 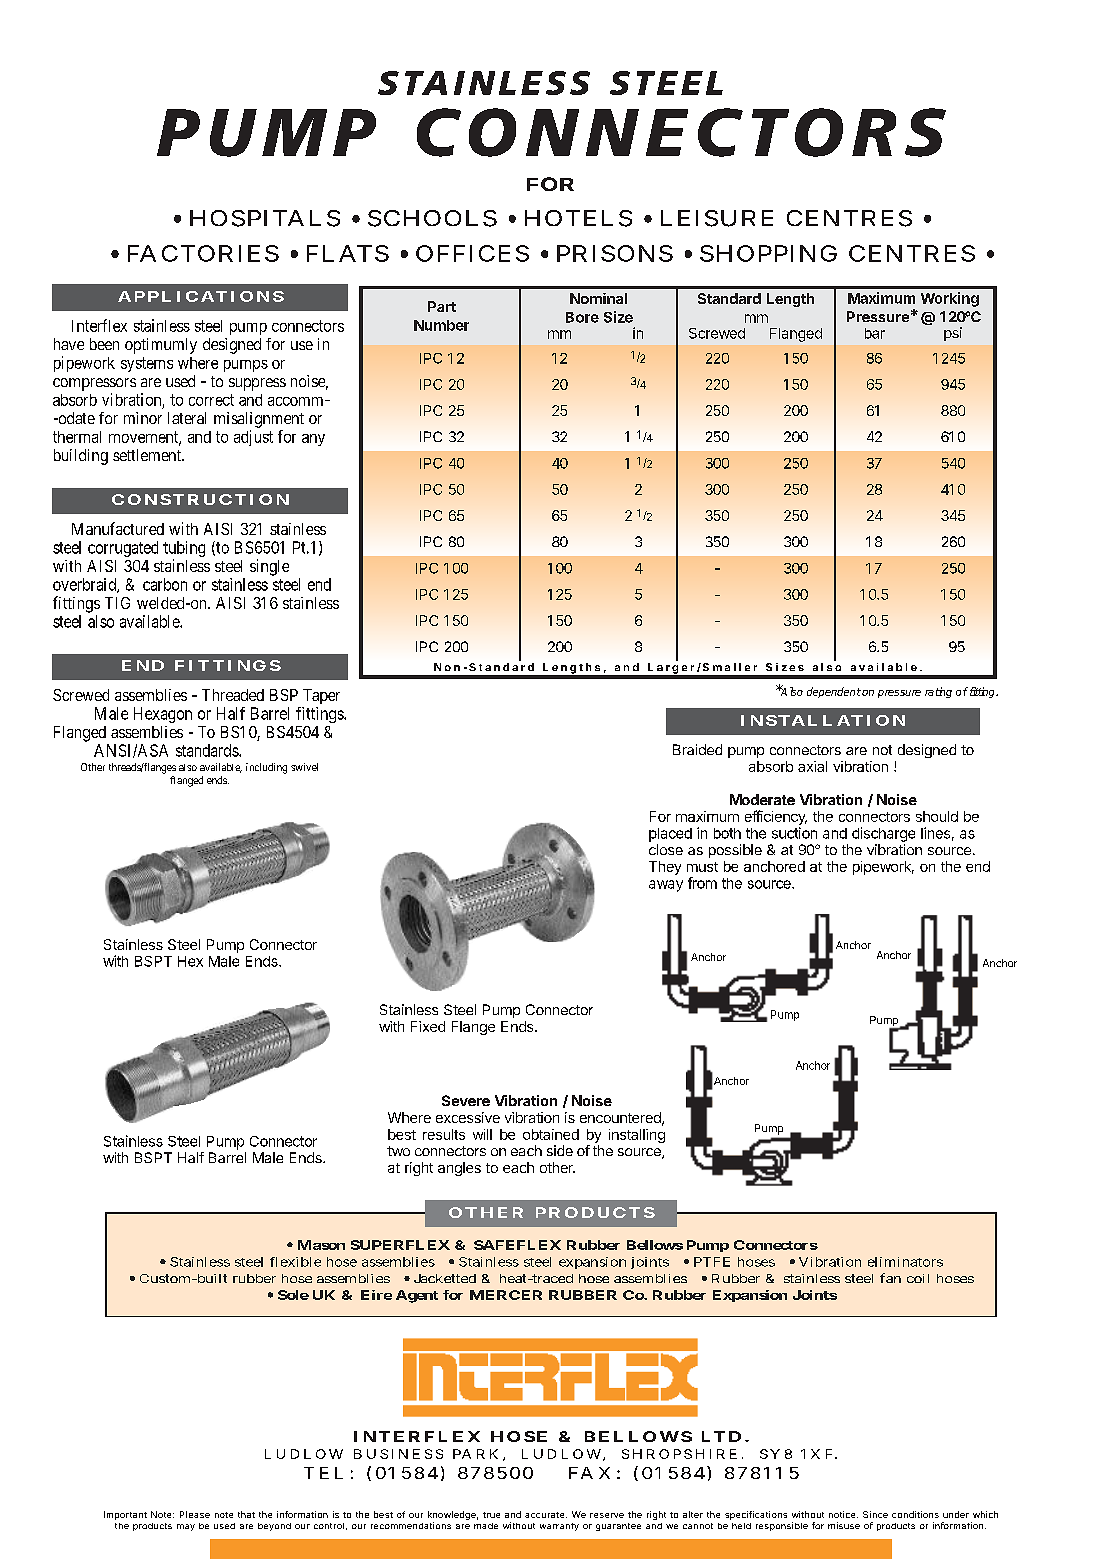 What do you see at coordinates (834, 692) in the screenshot?
I see `dependent` at bounding box center [834, 692].
